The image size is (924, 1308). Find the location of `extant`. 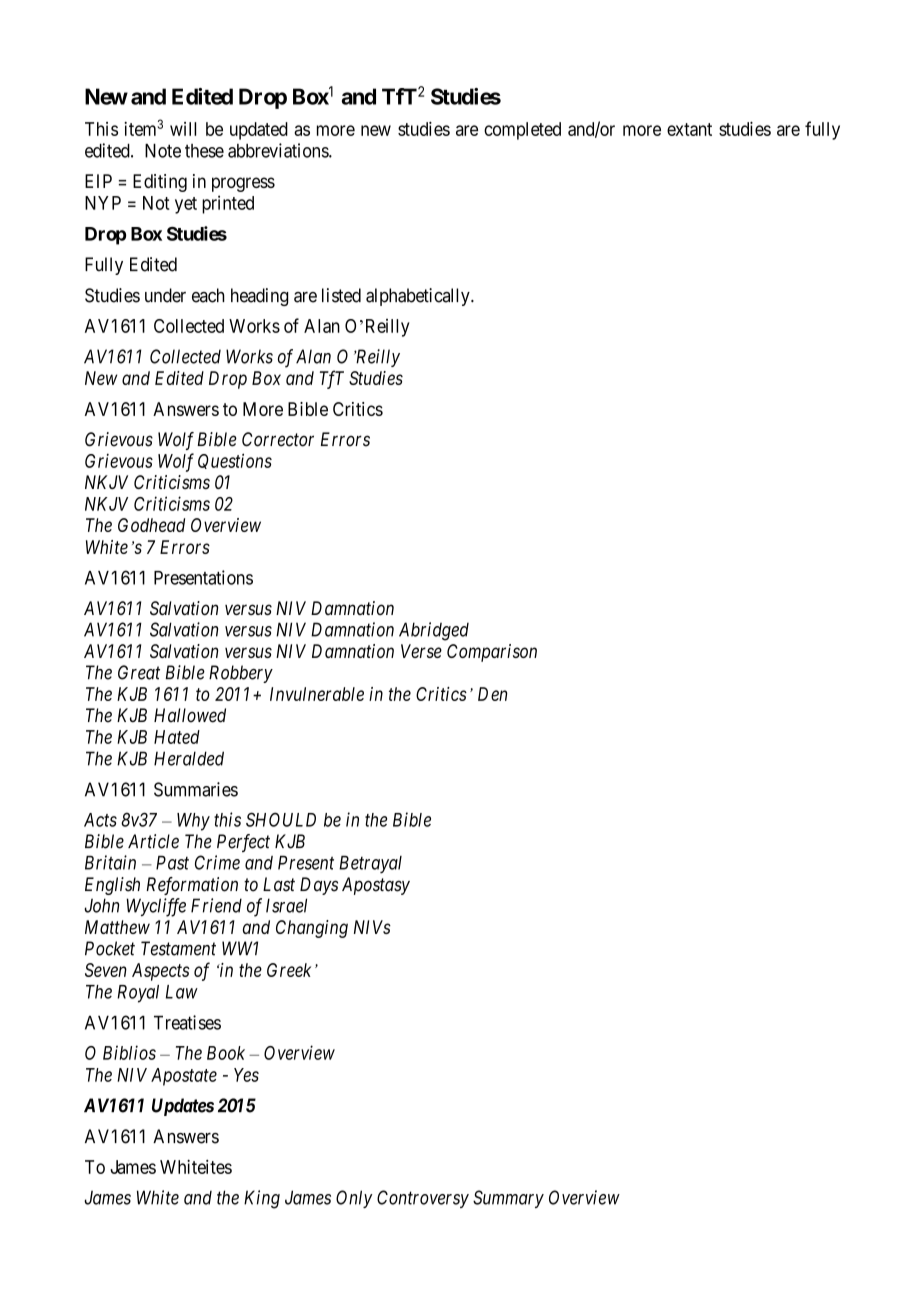

extant is located at coordinates (689, 129).
